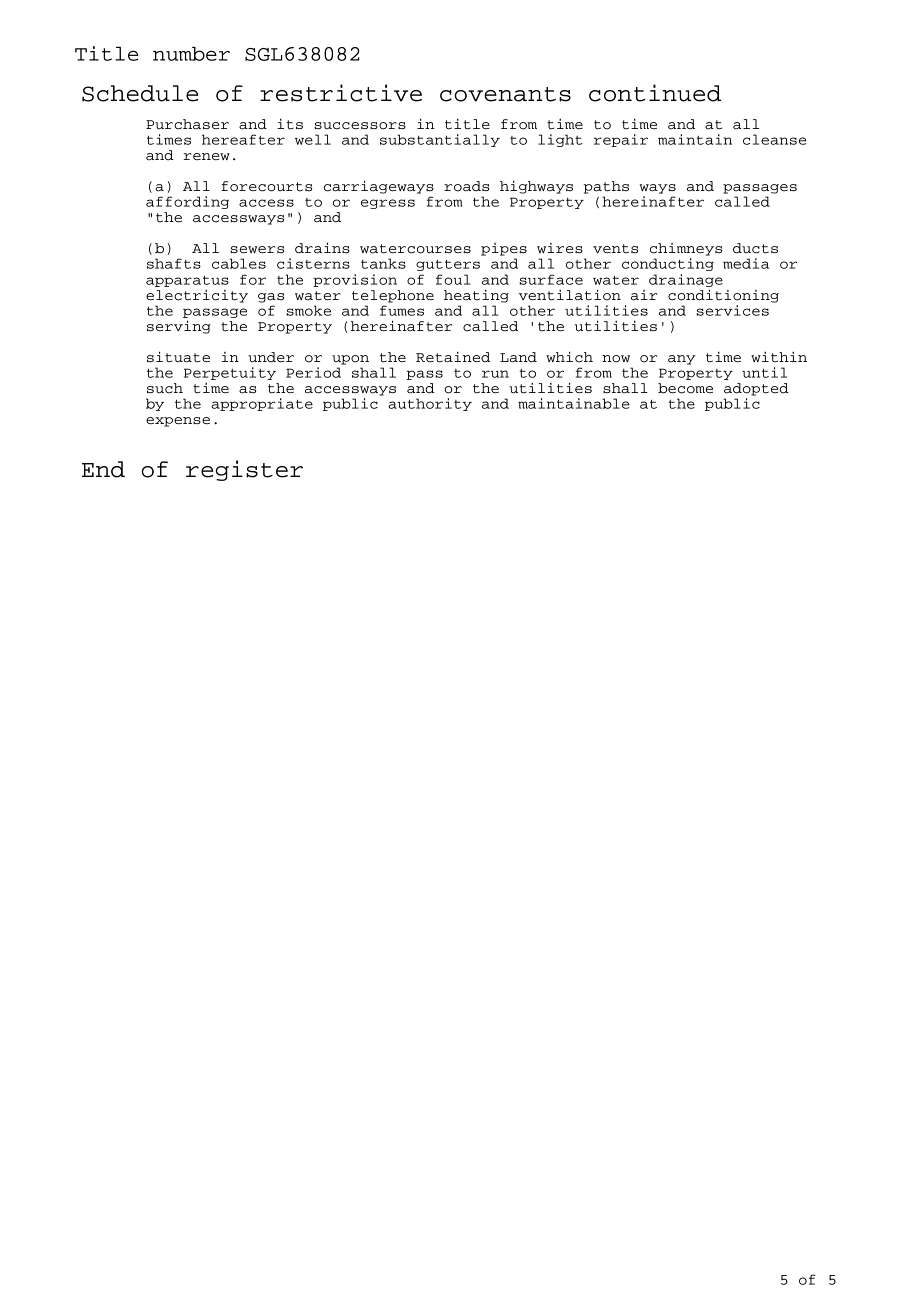  Describe the element at coordinates (621, 140) in the screenshot. I see `repair` at that location.
